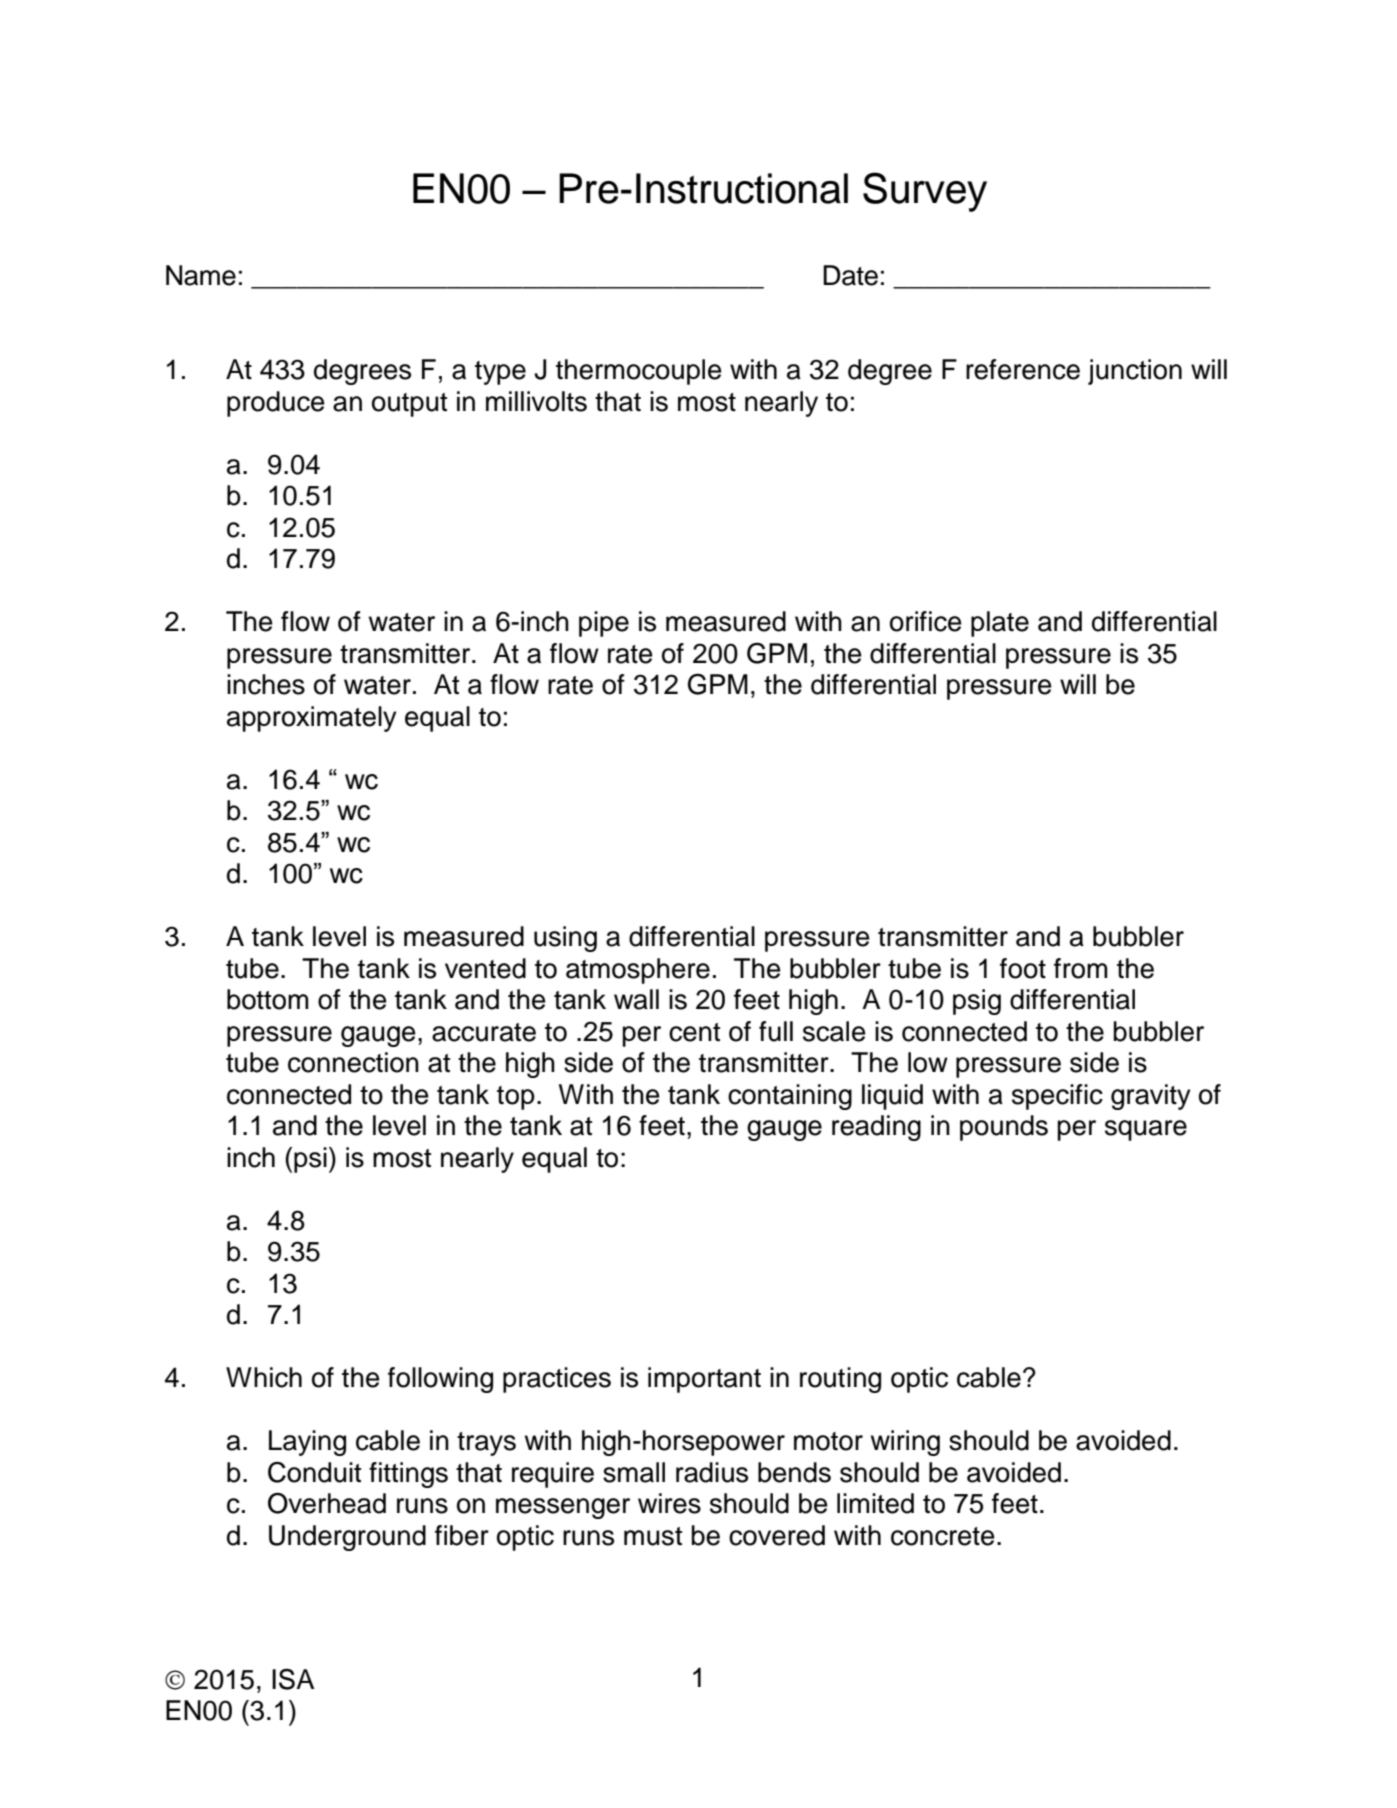 The width and height of the document is (1397, 1808). What do you see at coordinates (293, 1679) in the document?
I see `ISA` at bounding box center [293, 1679].
